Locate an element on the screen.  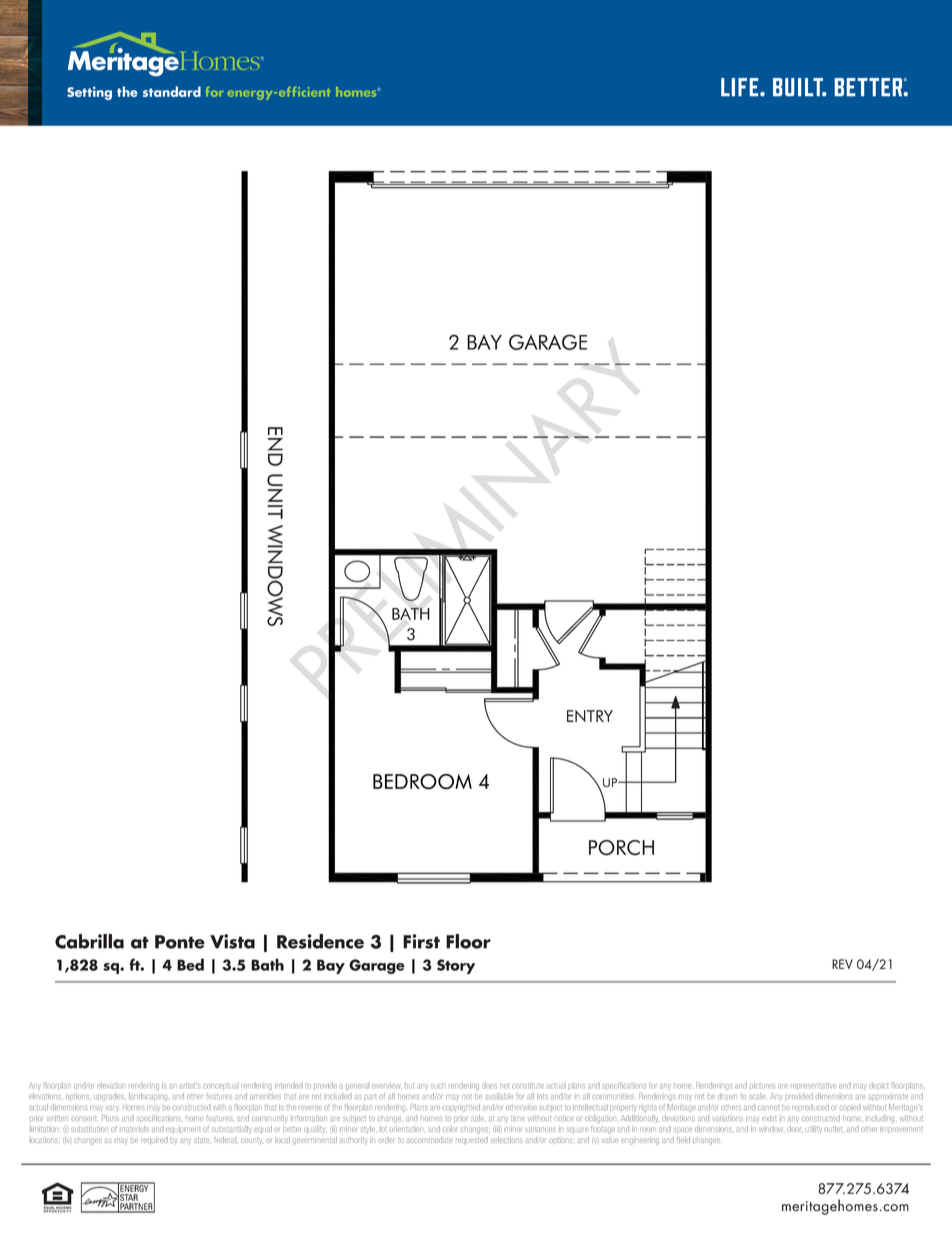
PORCH is located at coordinates (621, 848).
